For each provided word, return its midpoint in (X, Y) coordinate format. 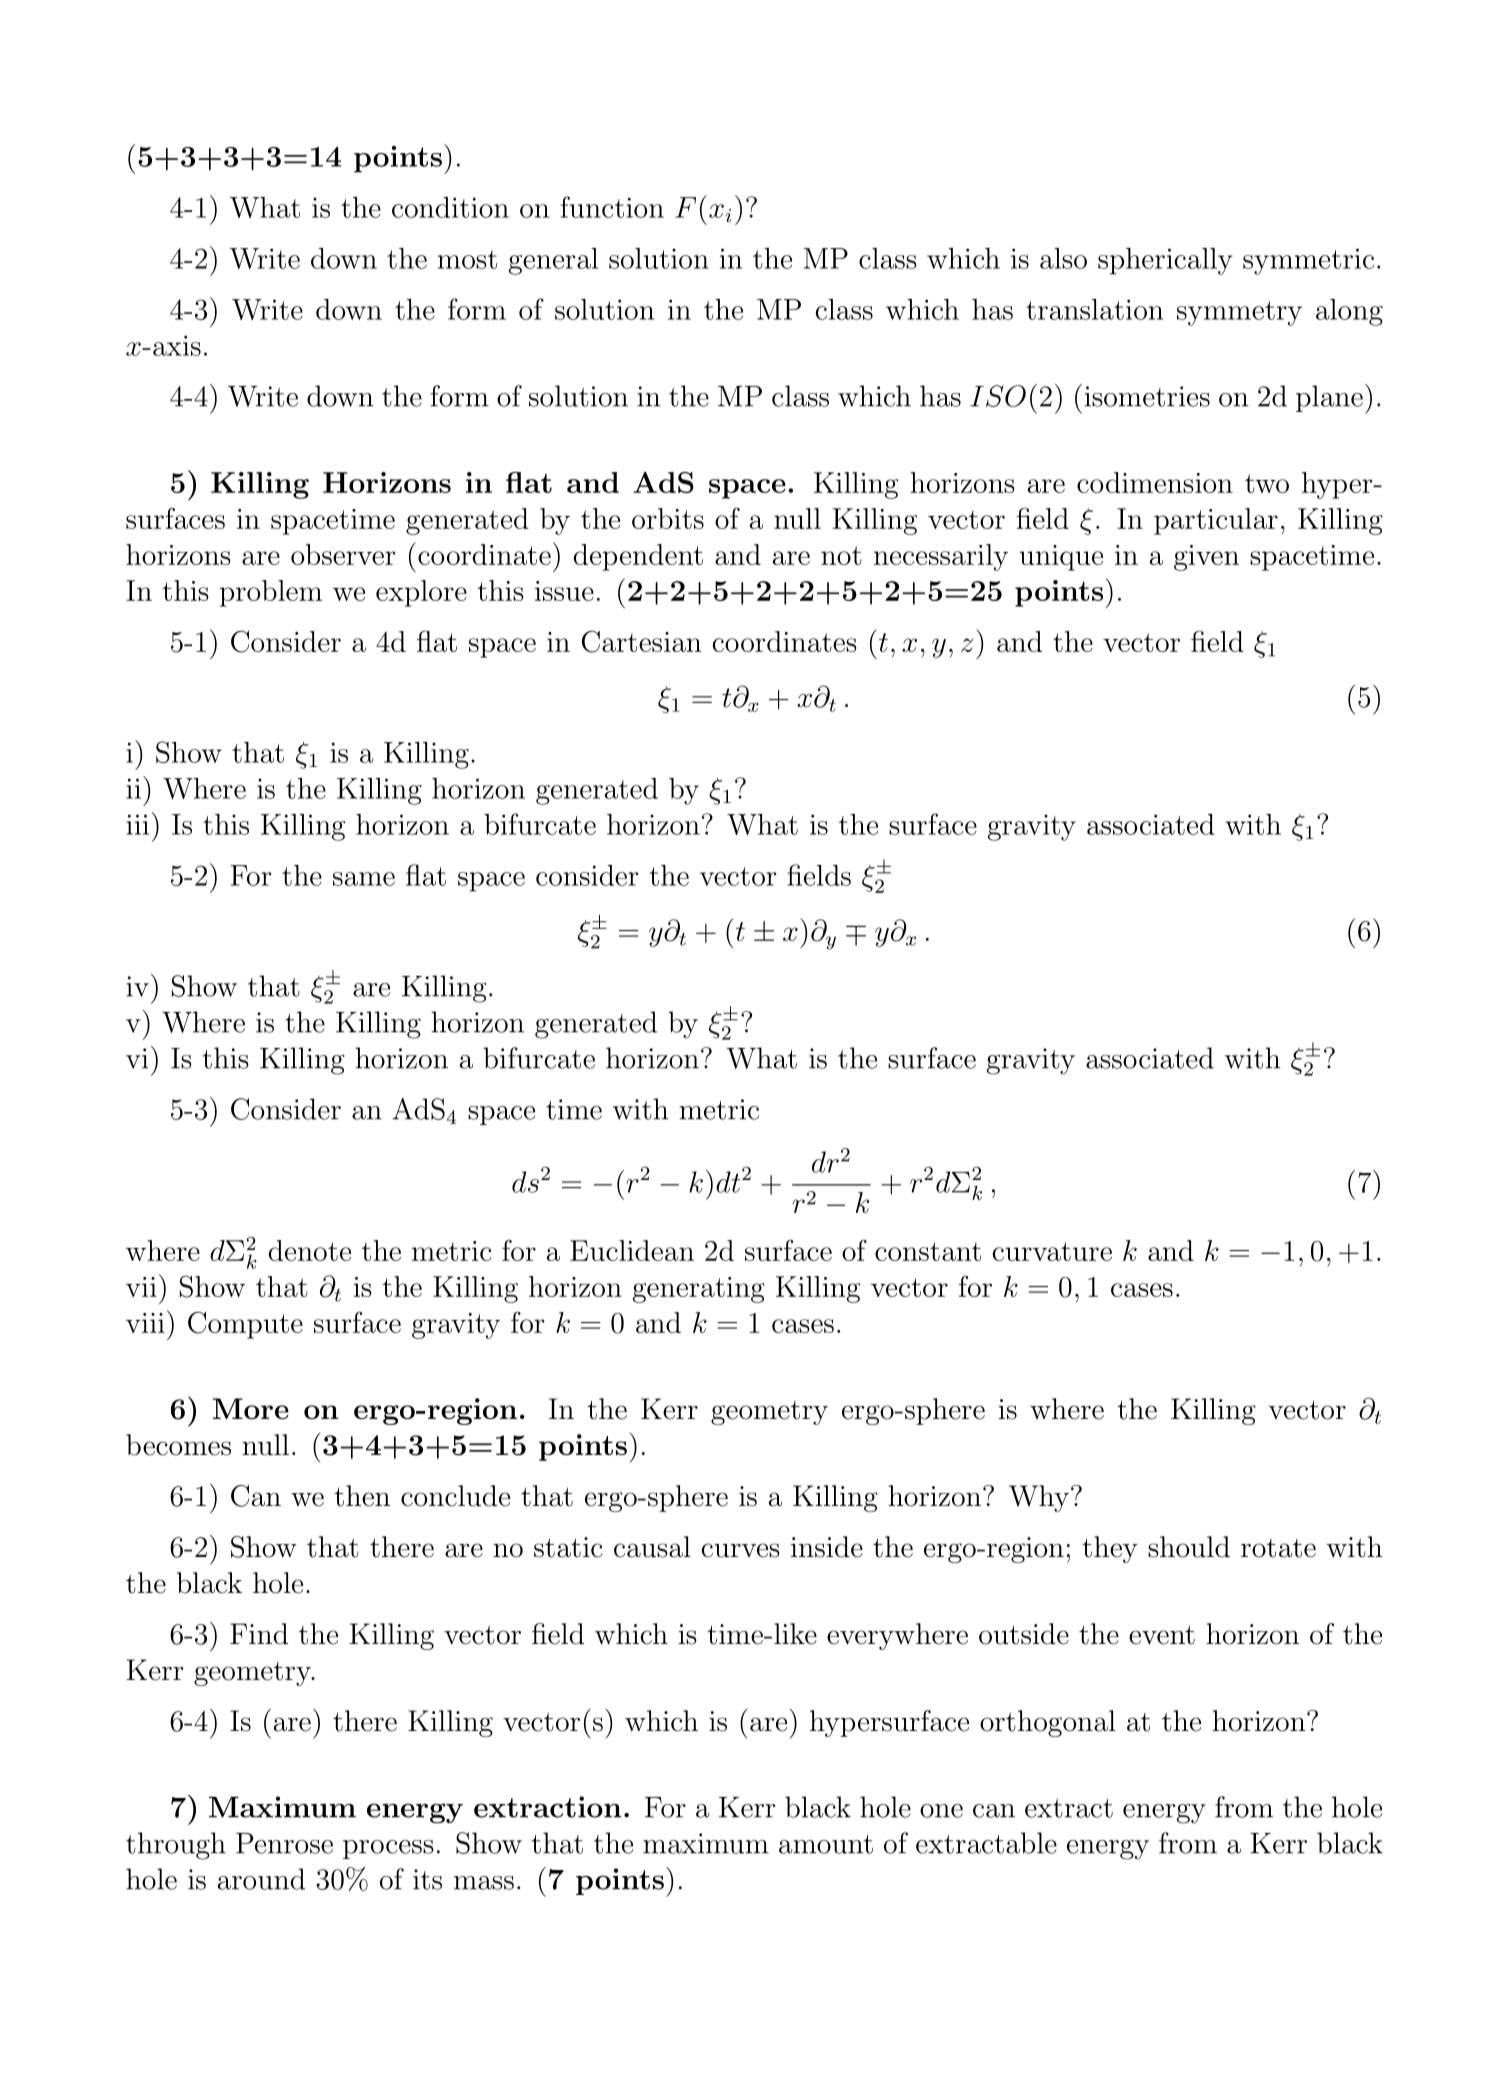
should (1189, 1547)
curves (741, 1550)
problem (271, 593)
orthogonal (1048, 1723)
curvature (1052, 1251)
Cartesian (642, 641)
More (251, 1408)
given (1206, 558)
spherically (1165, 261)
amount (826, 1844)
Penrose (284, 1843)
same (364, 879)
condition (450, 207)
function (612, 207)
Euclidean (632, 1250)
